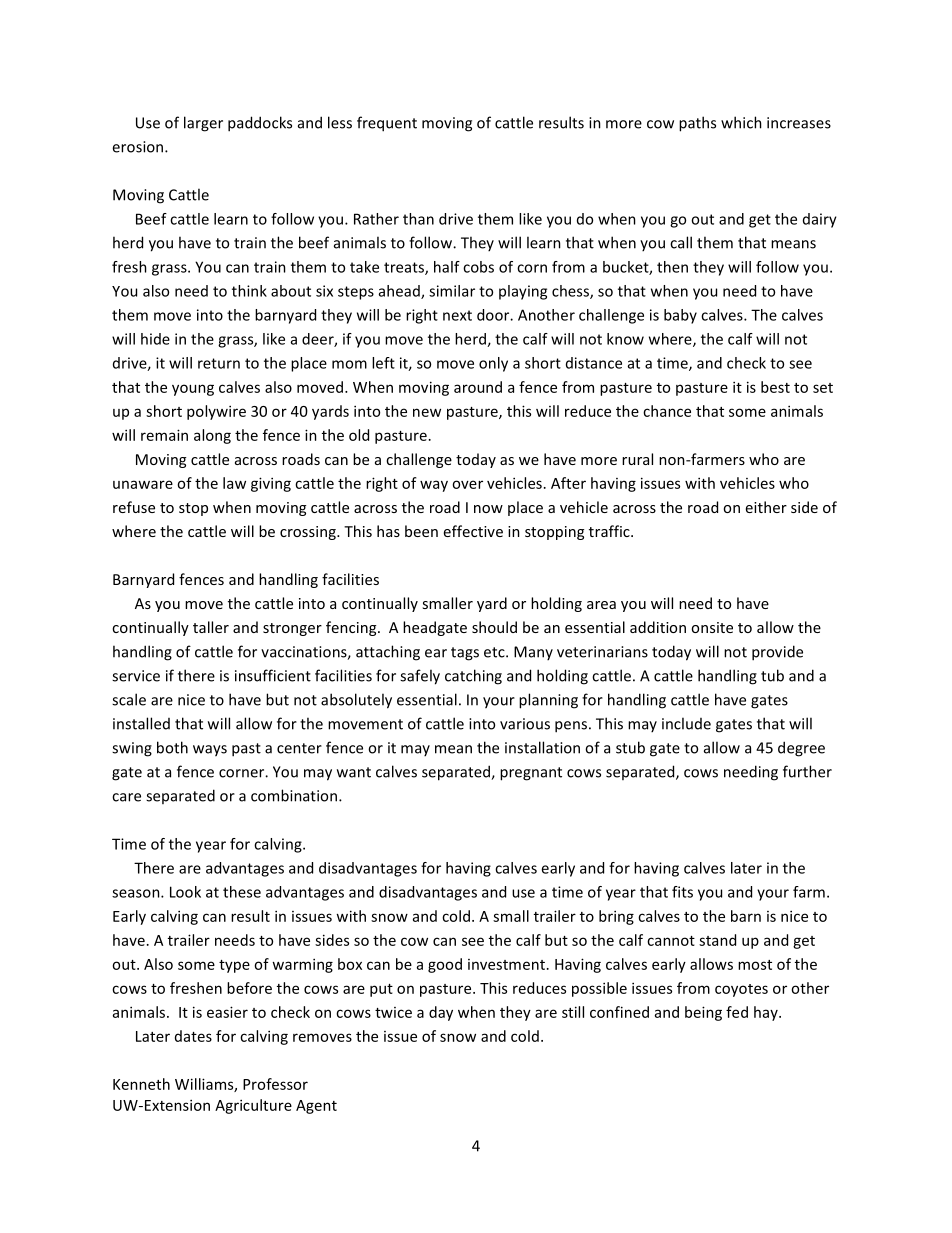 Image resolution: width=952 pixels, height=1233 pixels. Describe the element at coordinates (387, 124) in the screenshot. I see `frequent` at that location.
